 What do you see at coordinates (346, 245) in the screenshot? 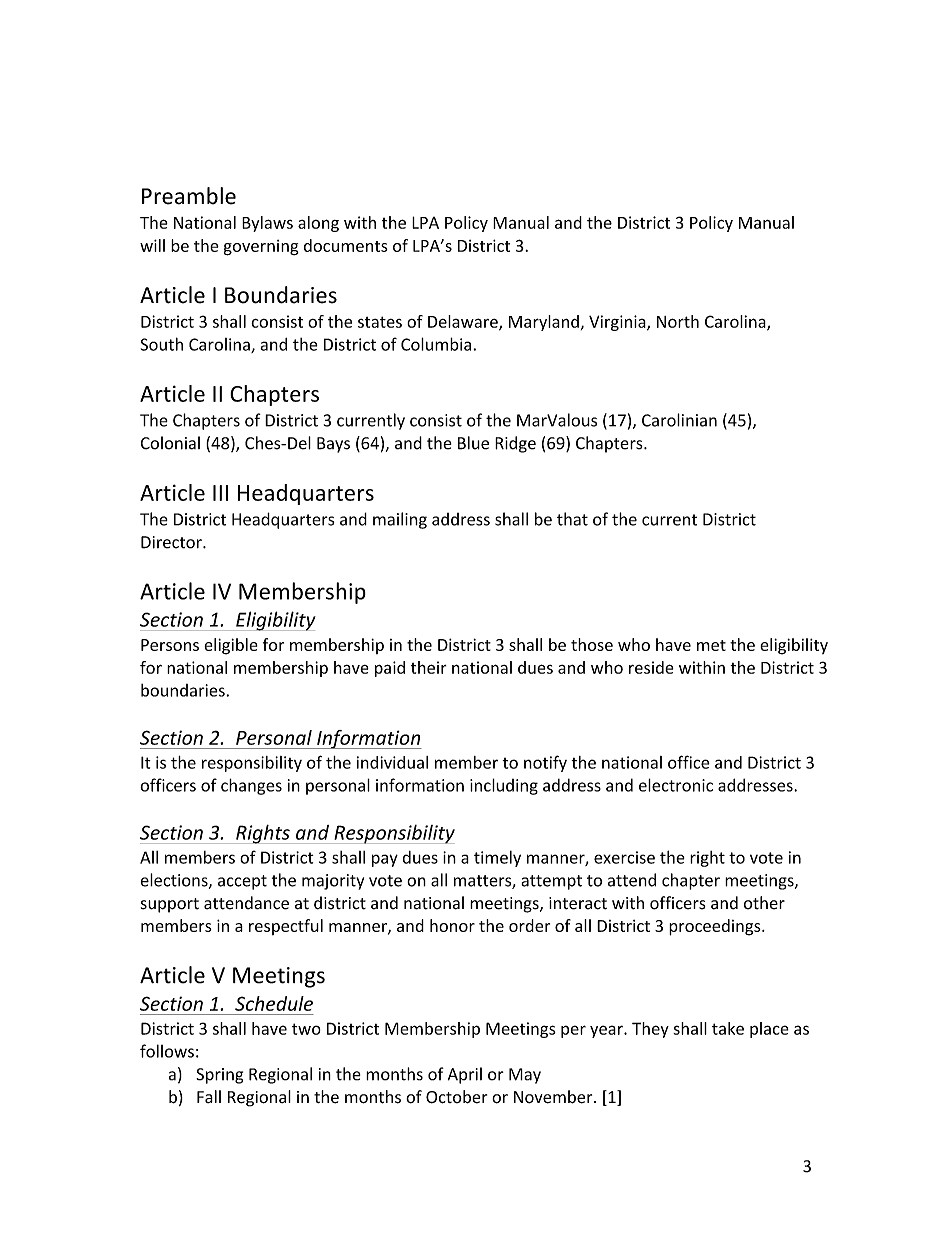
I see `documents` at bounding box center [346, 245].
